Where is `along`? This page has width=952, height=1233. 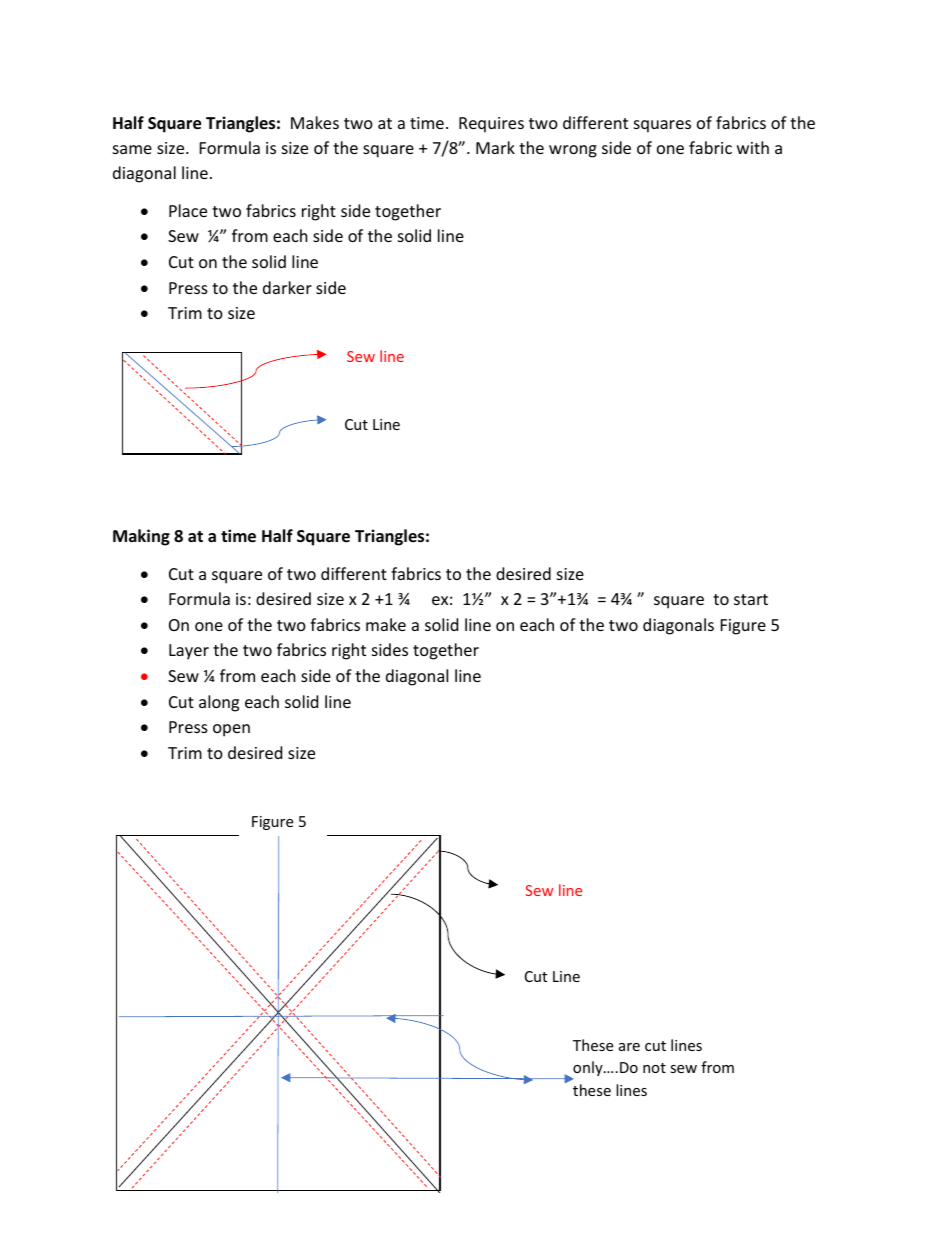
along is located at coordinates (219, 703).
